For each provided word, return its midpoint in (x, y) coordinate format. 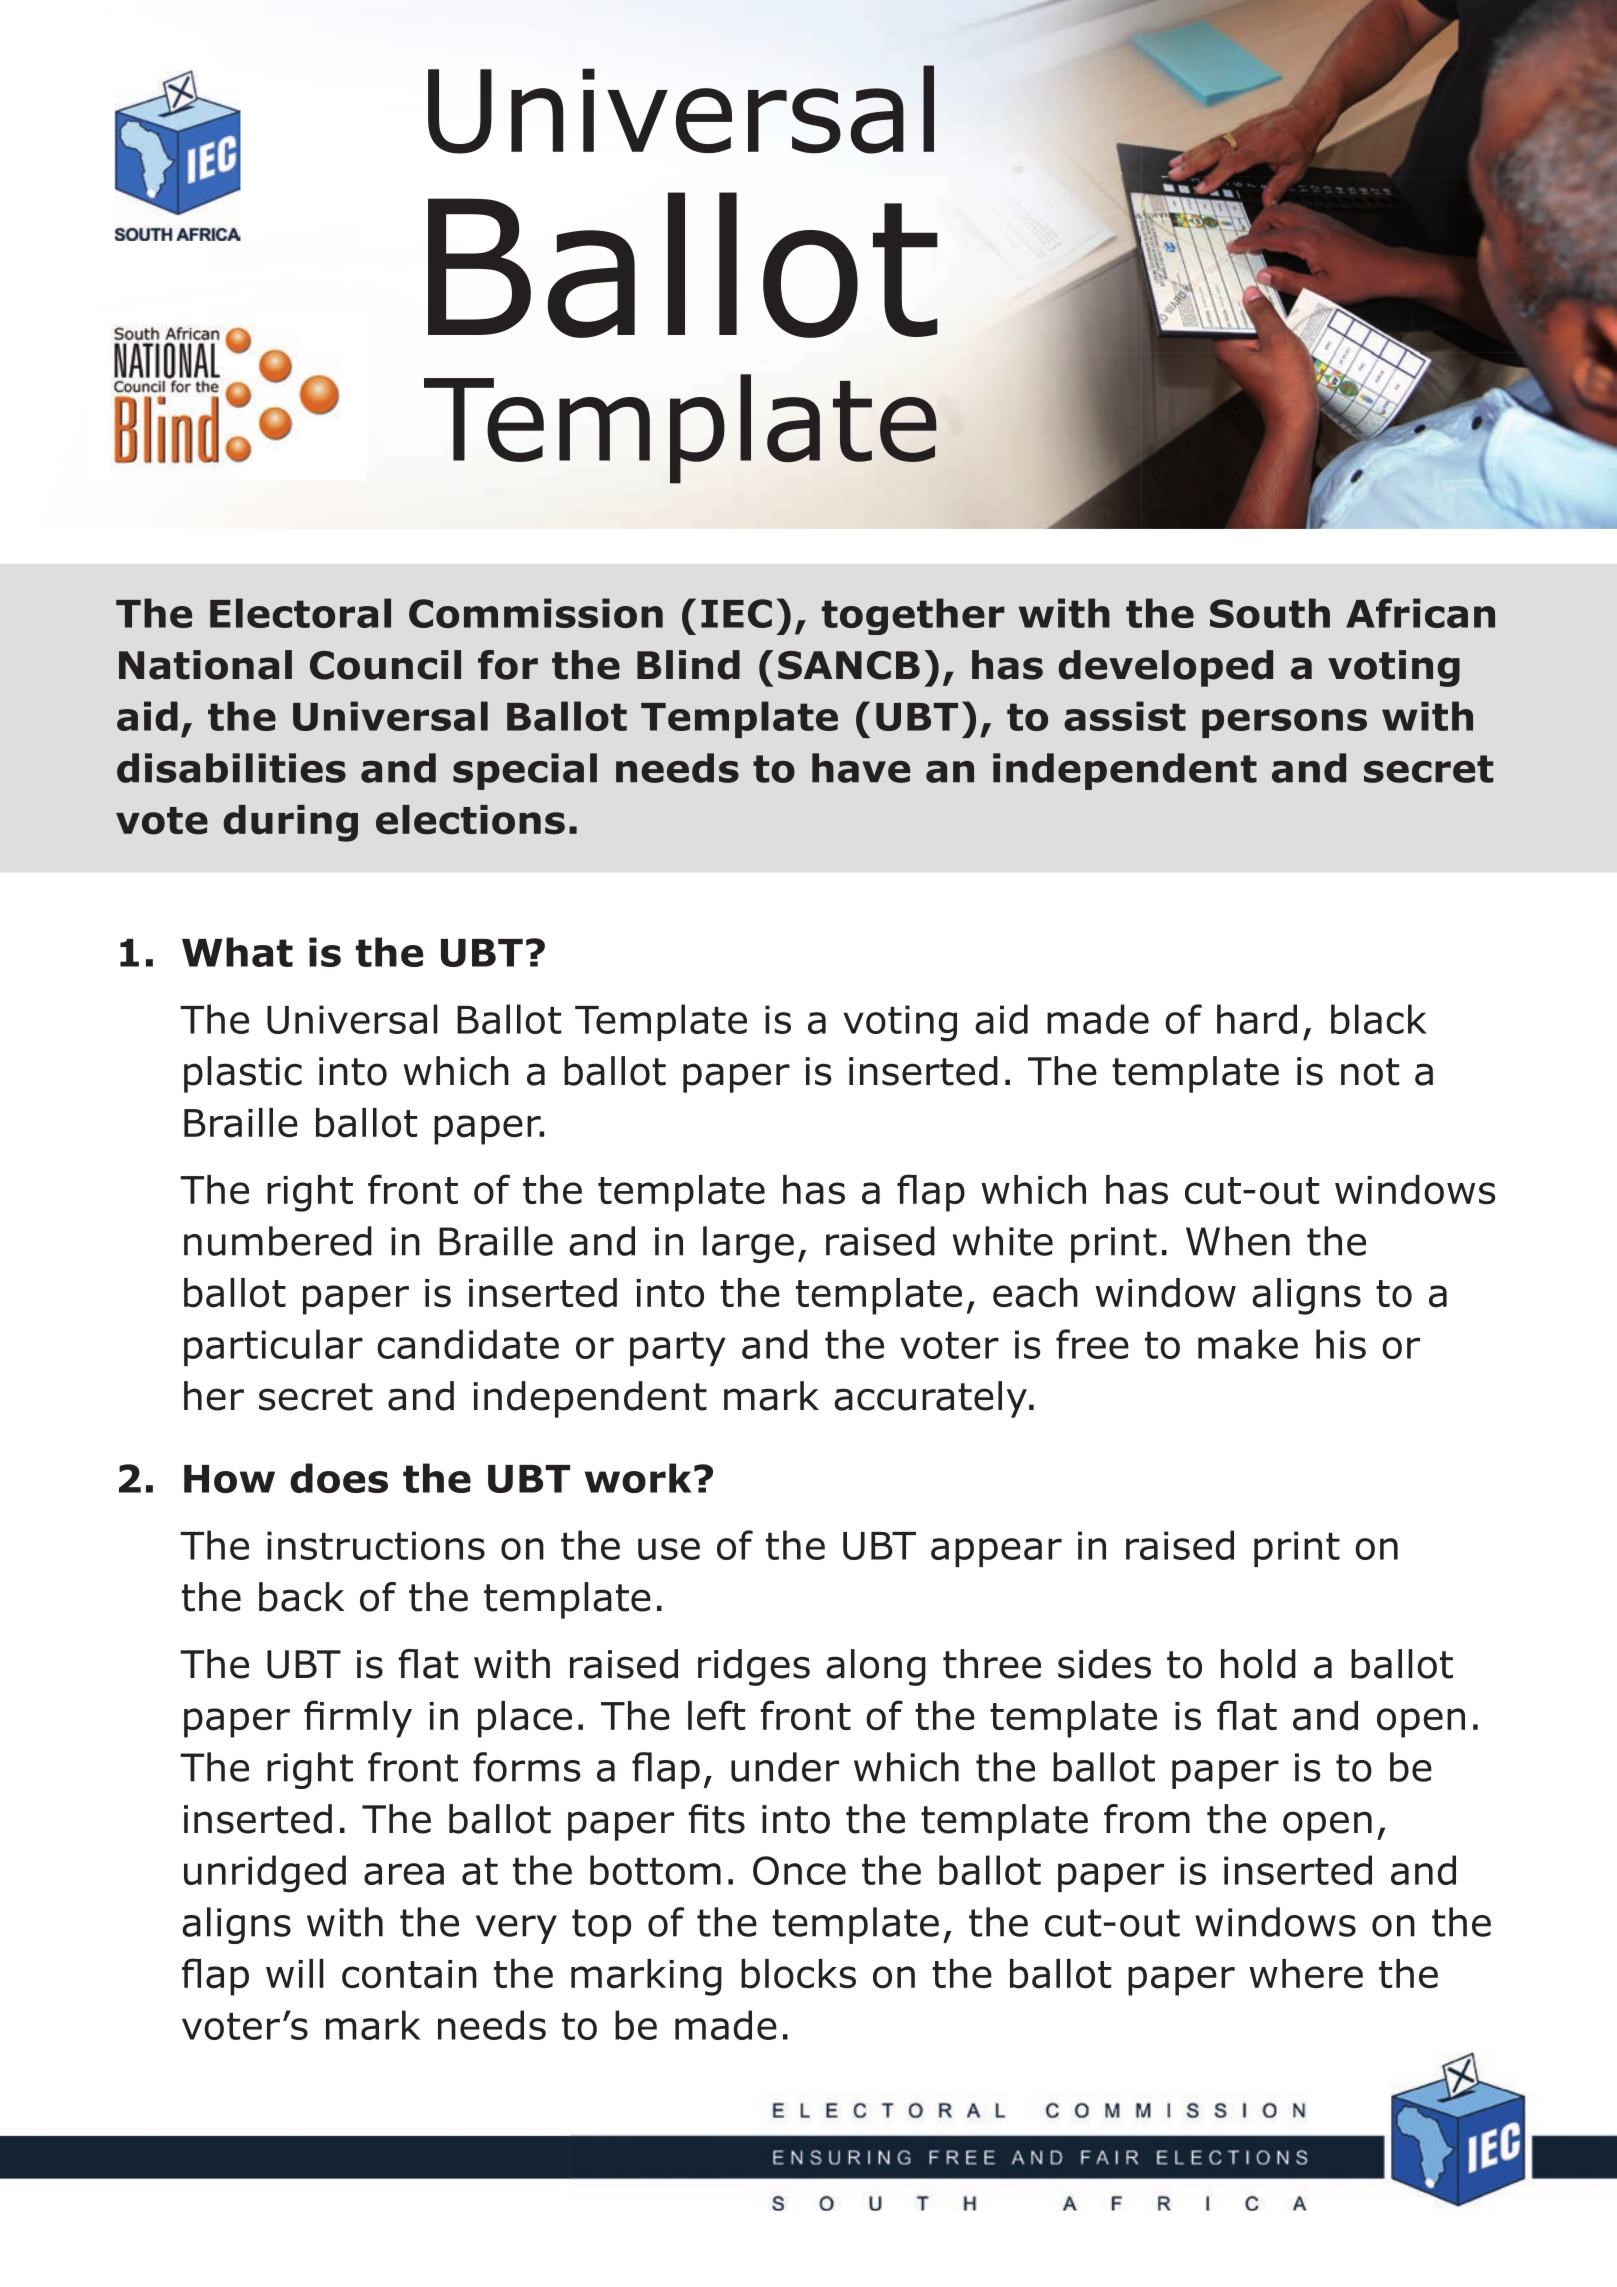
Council (385, 665)
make (1248, 1344)
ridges (754, 1667)
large (748, 1244)
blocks (798, 1974)
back (301, 1597)
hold (1258, 1664)
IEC (736, 613)
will (295, 1973)
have (861, 768)
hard (1257, 1019)
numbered (278, 1241)
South (1270, 613)
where (1306, 1973)
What (237, 952)
